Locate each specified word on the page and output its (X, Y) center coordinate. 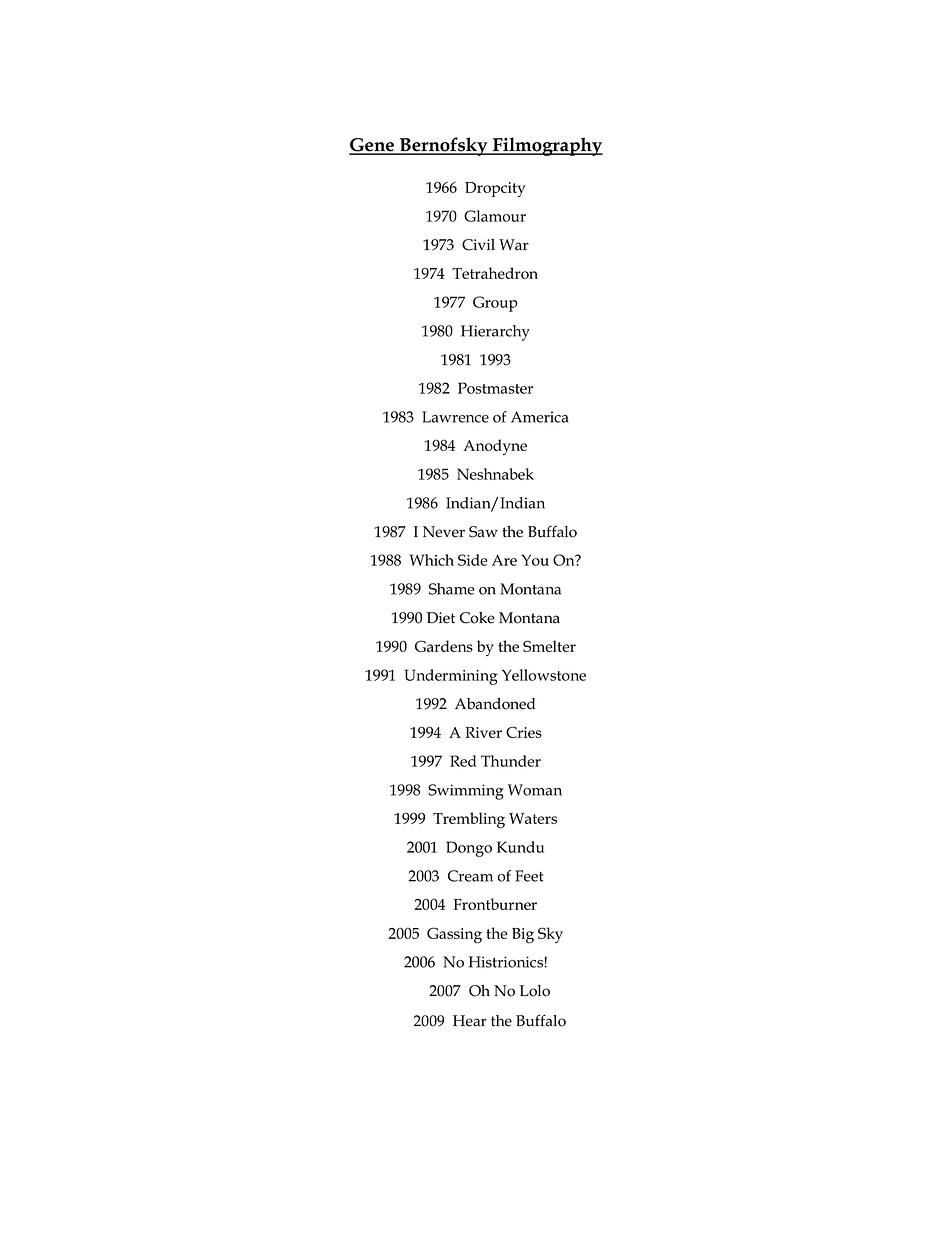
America (540, 417)
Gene (373, 146)
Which (432, 560)
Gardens (444, 646)
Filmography (547, 146)
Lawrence (455, 417)
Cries (524, 732)
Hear (470, 1021)
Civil (478, 245)
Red (463, 761)
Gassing (454, 935)
